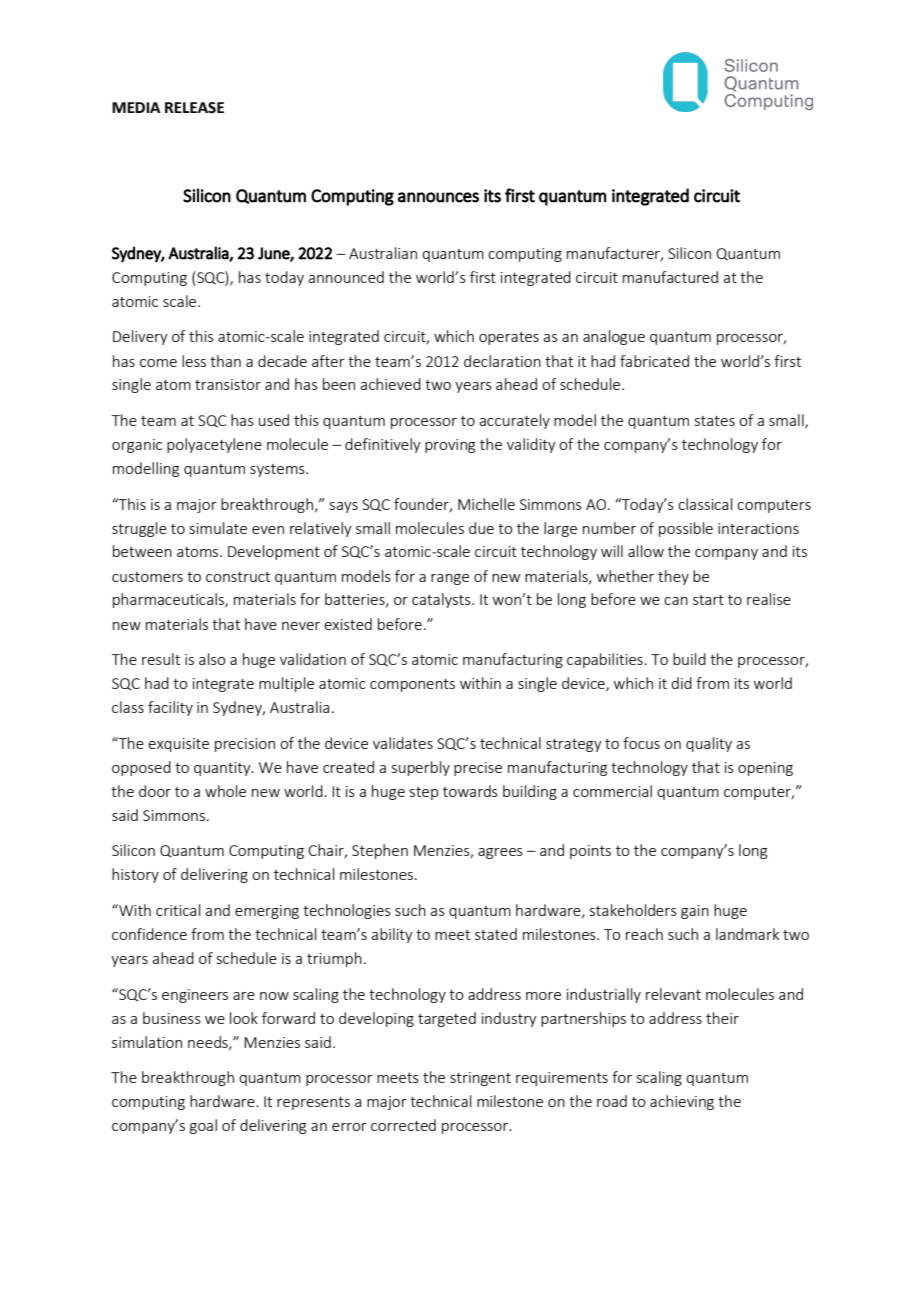 This screenshot has height=1308, width=924. What do you see at coordinates (212, 659) in the screenshot?
I see `also` at bounding box center [212, 659].
